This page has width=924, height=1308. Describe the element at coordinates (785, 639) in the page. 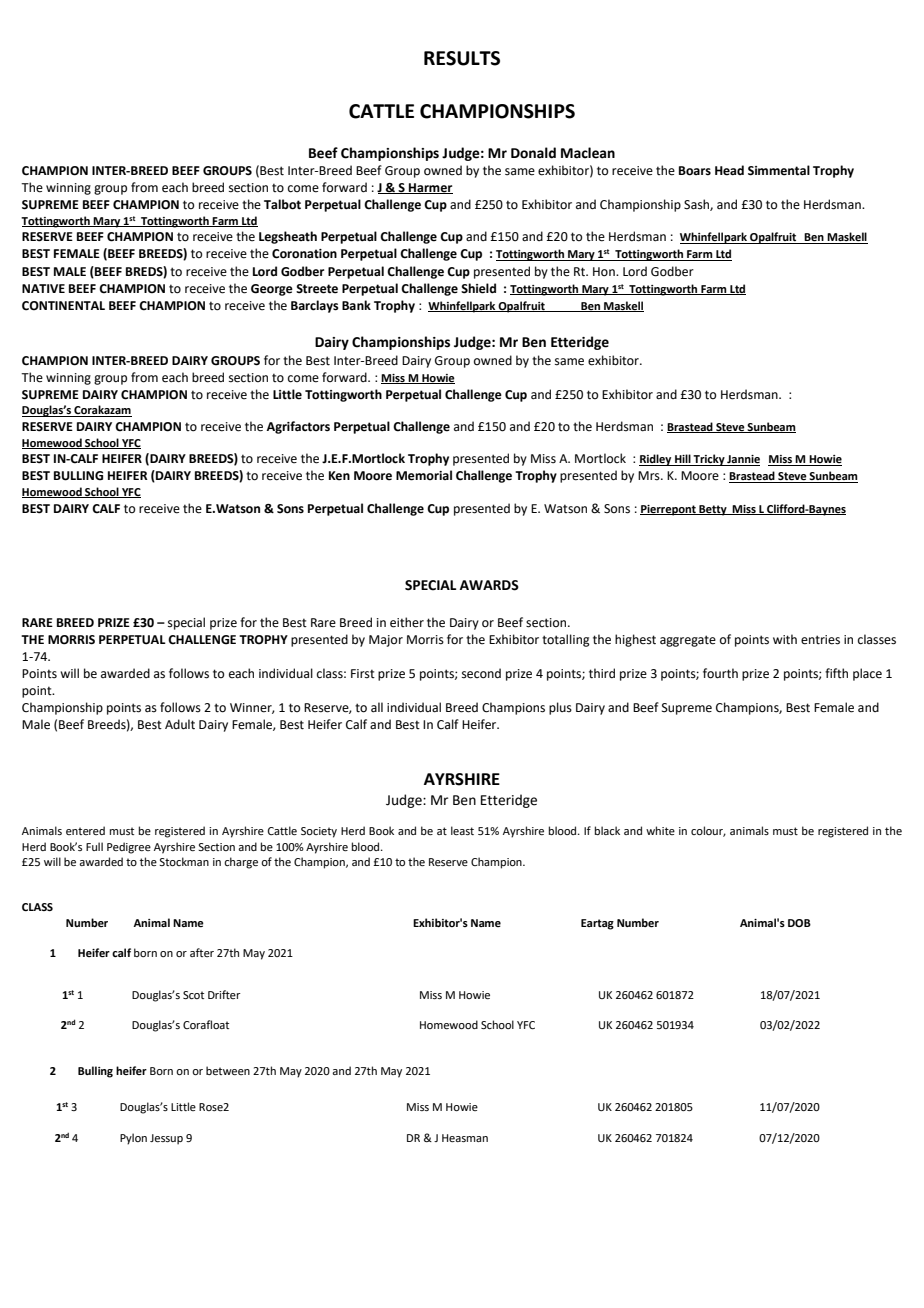

I see `with` at that location.
